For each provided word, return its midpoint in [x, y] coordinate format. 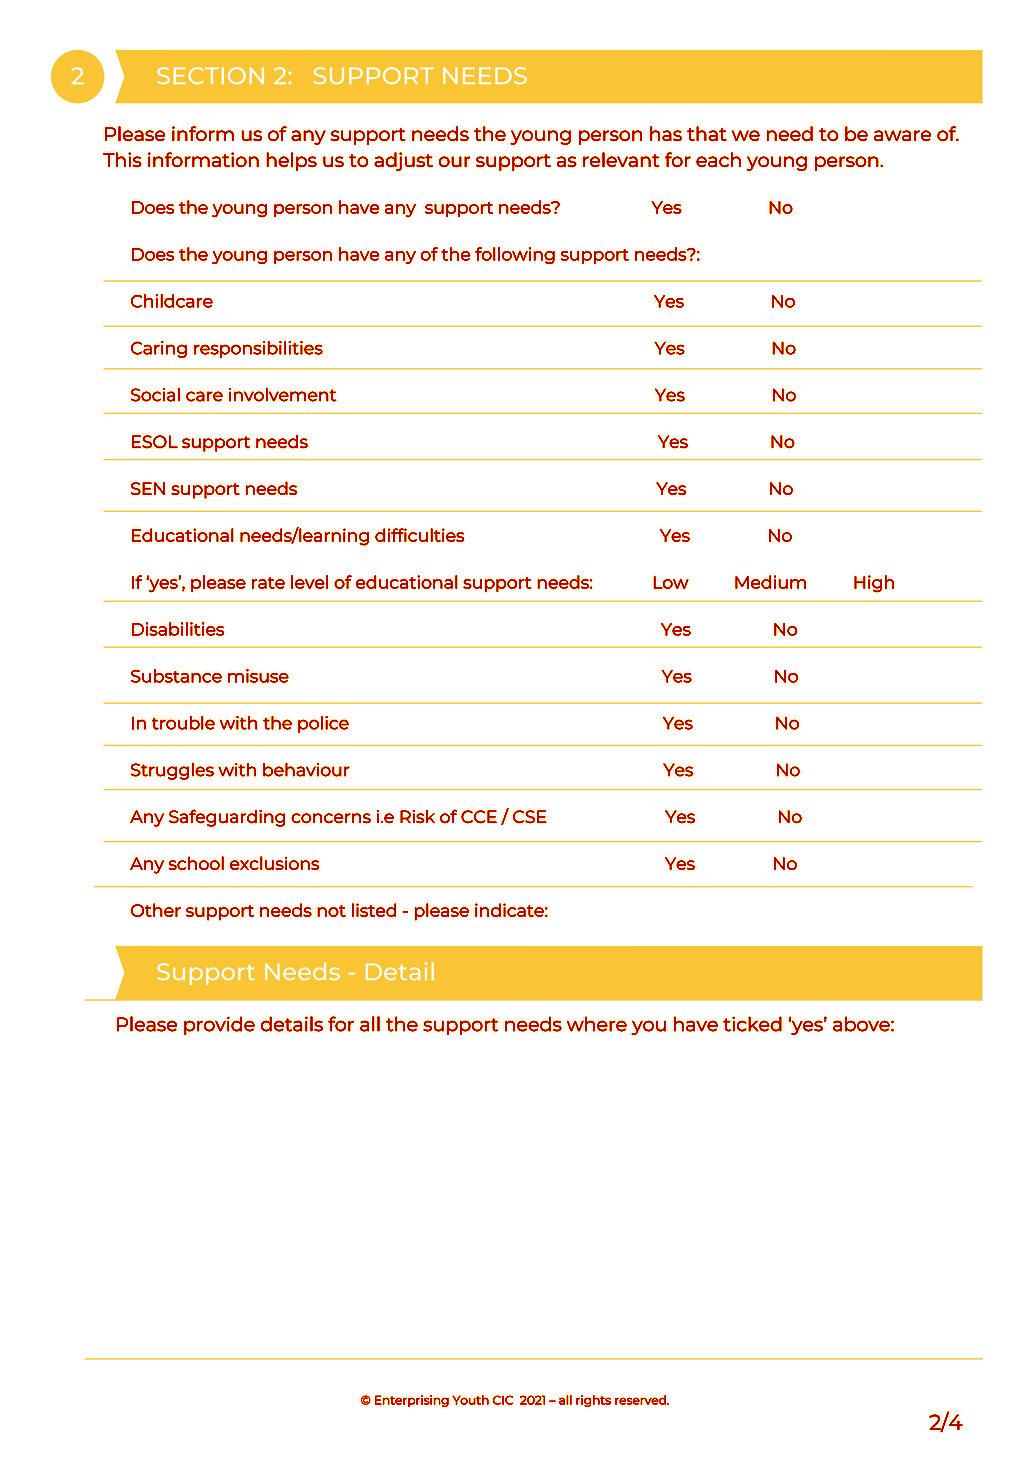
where [597, 1024]
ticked [752, 1024]
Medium [770, 582]
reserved [641, 1400]
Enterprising [412, 1401]
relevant [621, 160]
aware [902, 136]
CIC [503, 1400]
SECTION [210, 75]
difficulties [420, 535]
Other [156, 910]
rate [268, 583]
